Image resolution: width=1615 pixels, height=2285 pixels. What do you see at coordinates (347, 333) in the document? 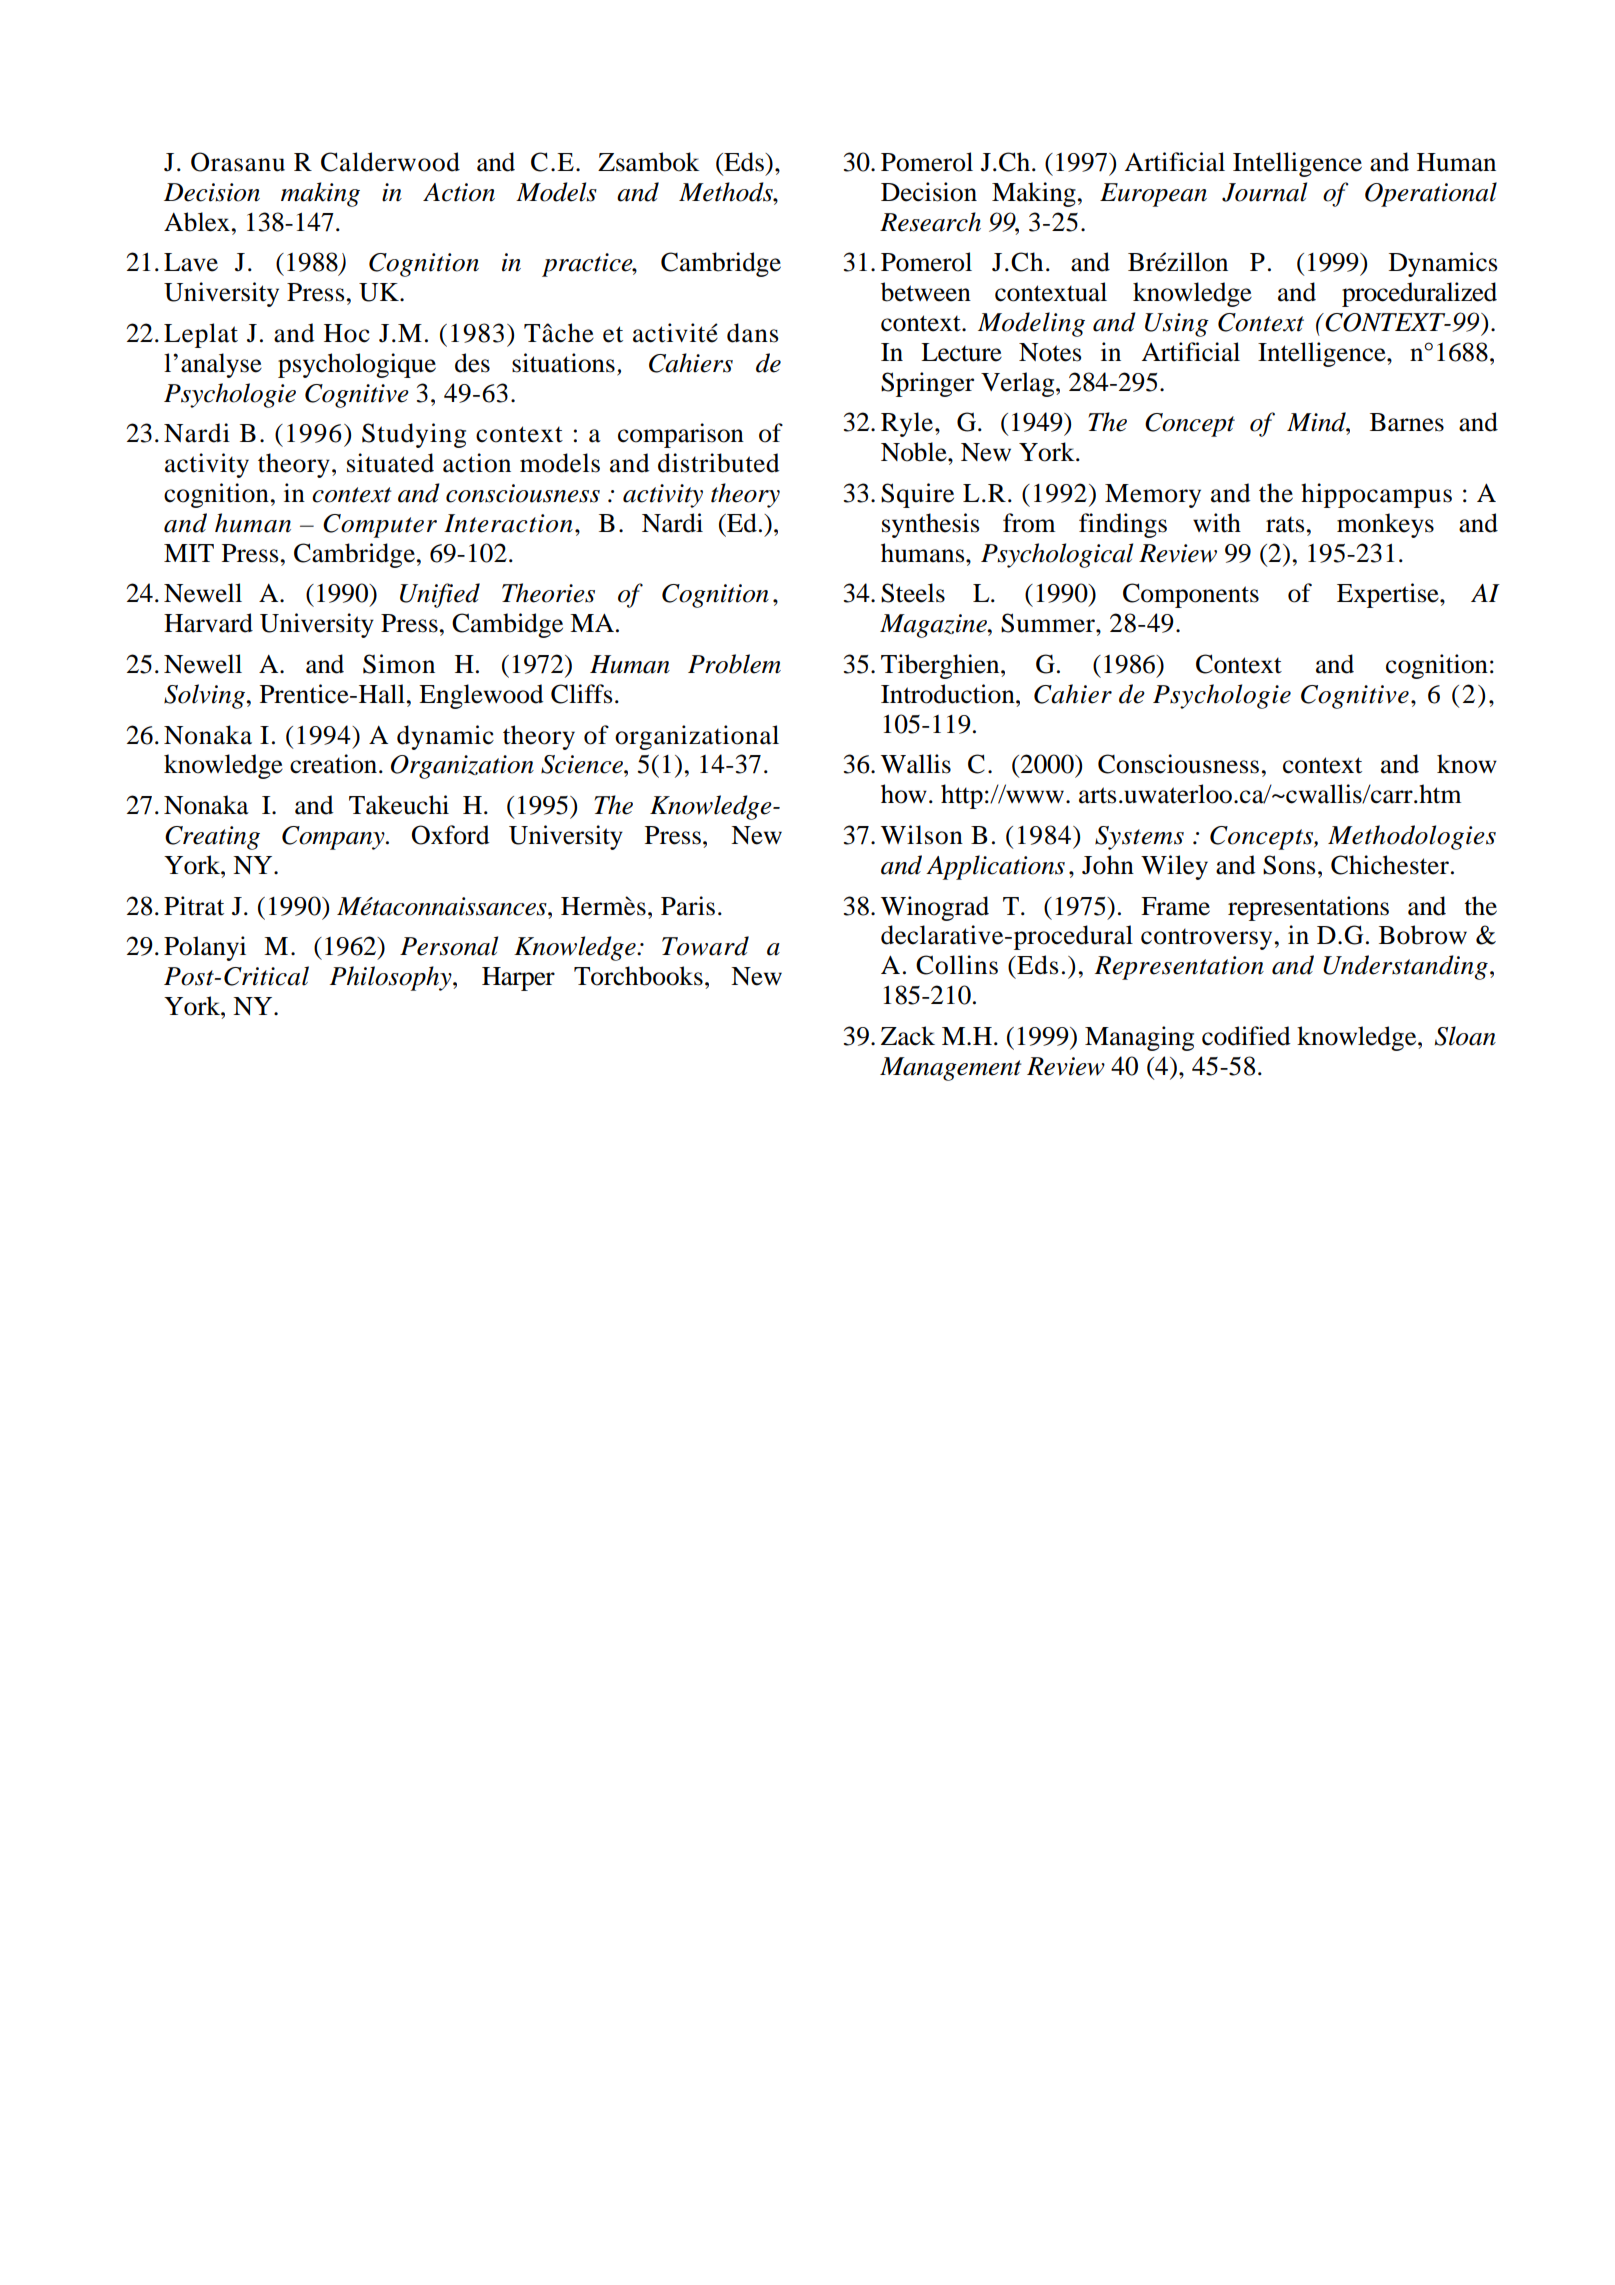
I see `Hoc` at bounding box center [347, 333].
